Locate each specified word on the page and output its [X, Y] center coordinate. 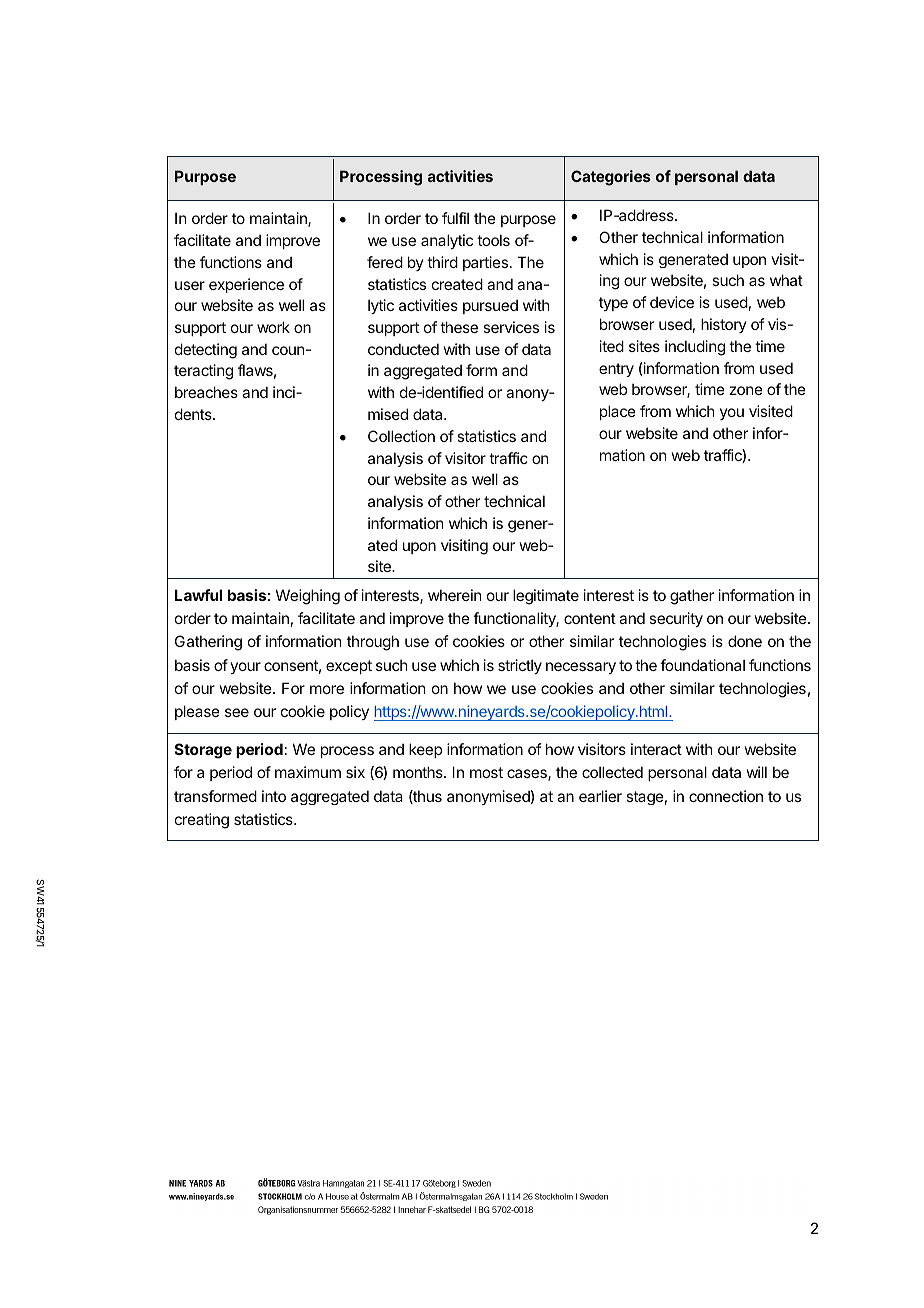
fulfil [455, 218]
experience [246, 285]
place [618, 412]
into [274, 796]
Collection [401, 436]
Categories [611, 178]
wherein [454, 595]
